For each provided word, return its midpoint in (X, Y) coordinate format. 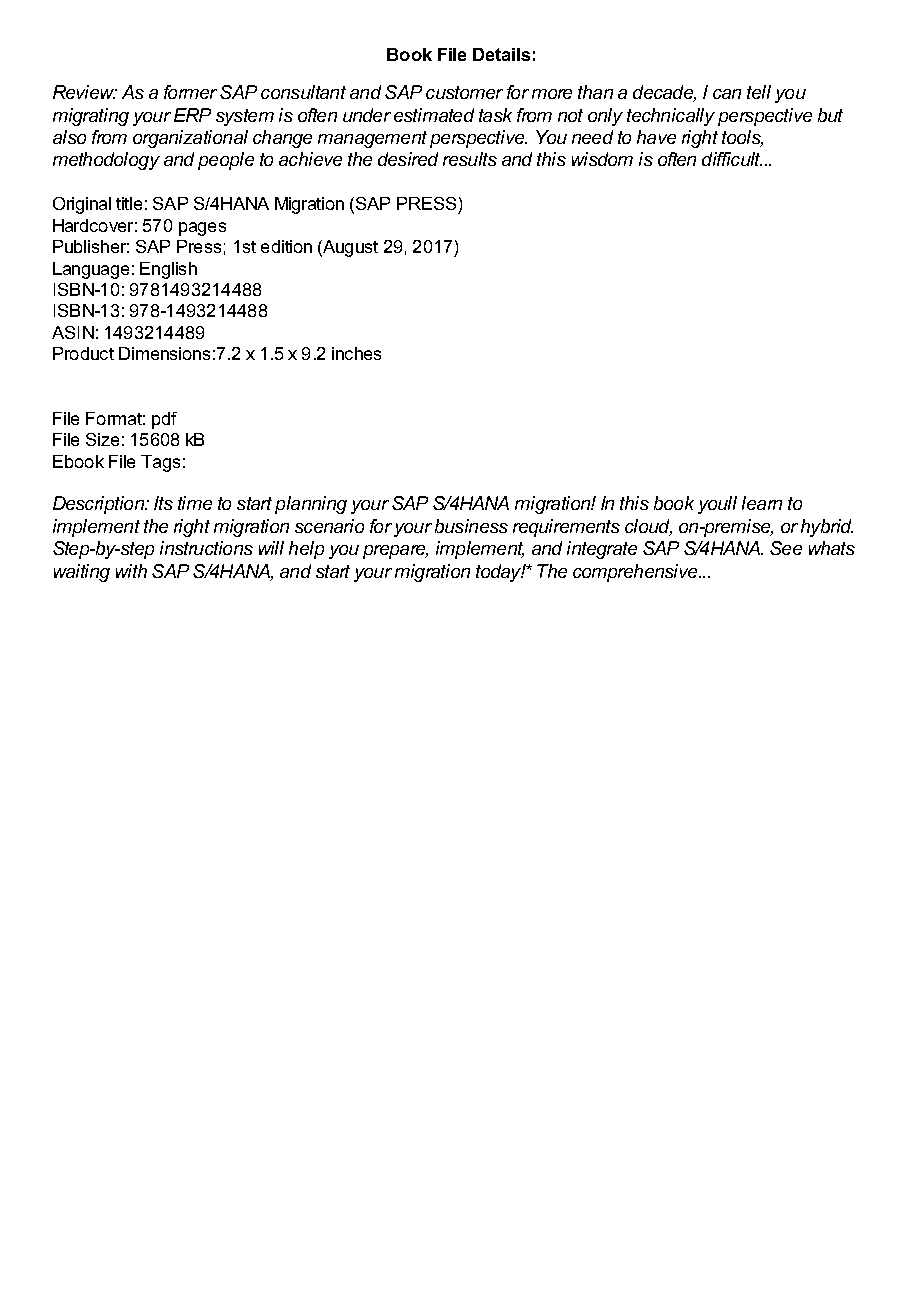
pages (202, 229)
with (131, 571)
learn (762, 503)
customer (464, 92)
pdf (164, 420)
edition (286, 246)
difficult (732, 159)
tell (759, 92)
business (471, 526)
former (190, 92)
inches (356, 353)
